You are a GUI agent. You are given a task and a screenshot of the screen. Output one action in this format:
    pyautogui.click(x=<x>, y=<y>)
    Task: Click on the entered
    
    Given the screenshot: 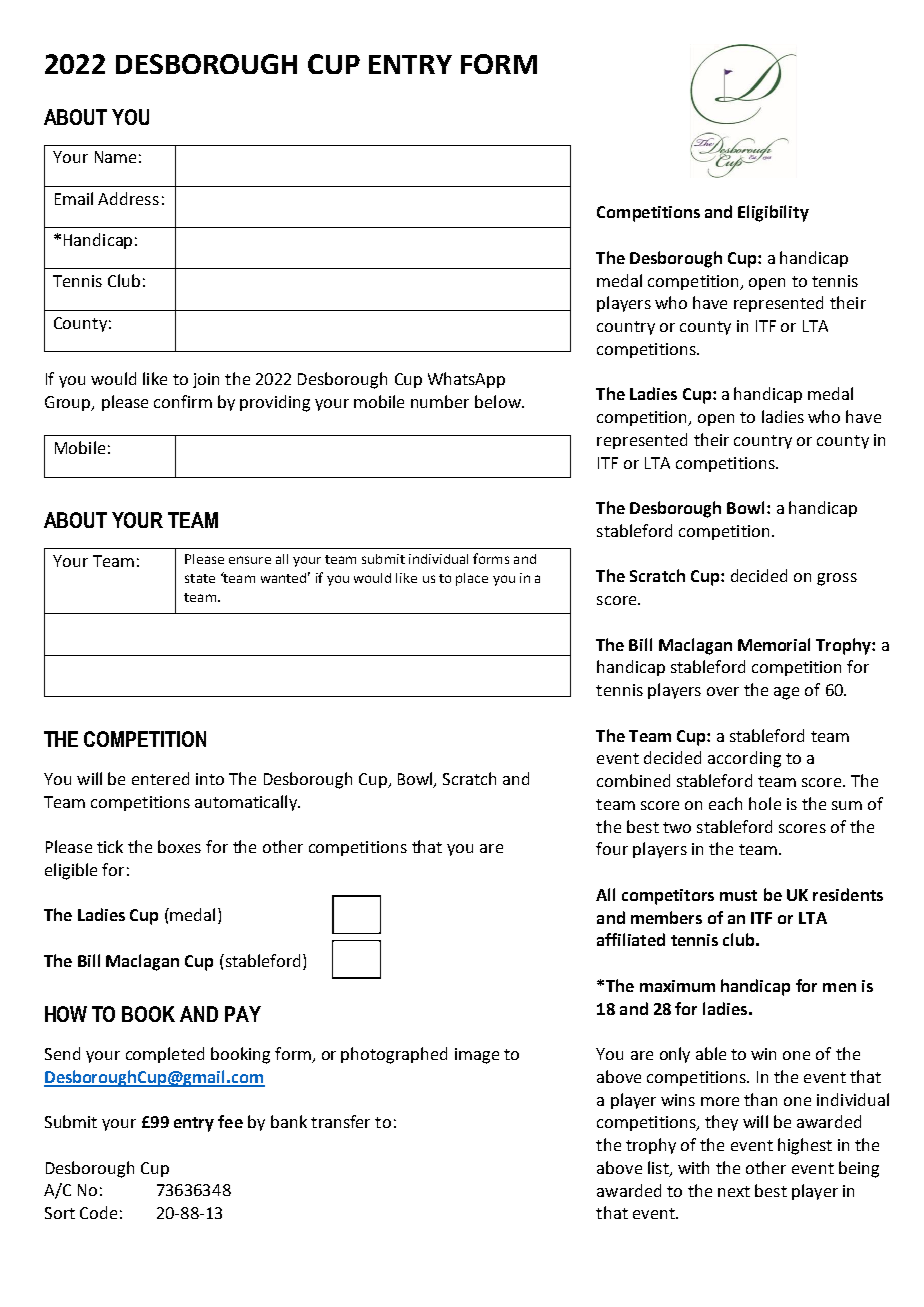 What is the action you would take?
    pyautogui.click(x=160, y=778)
